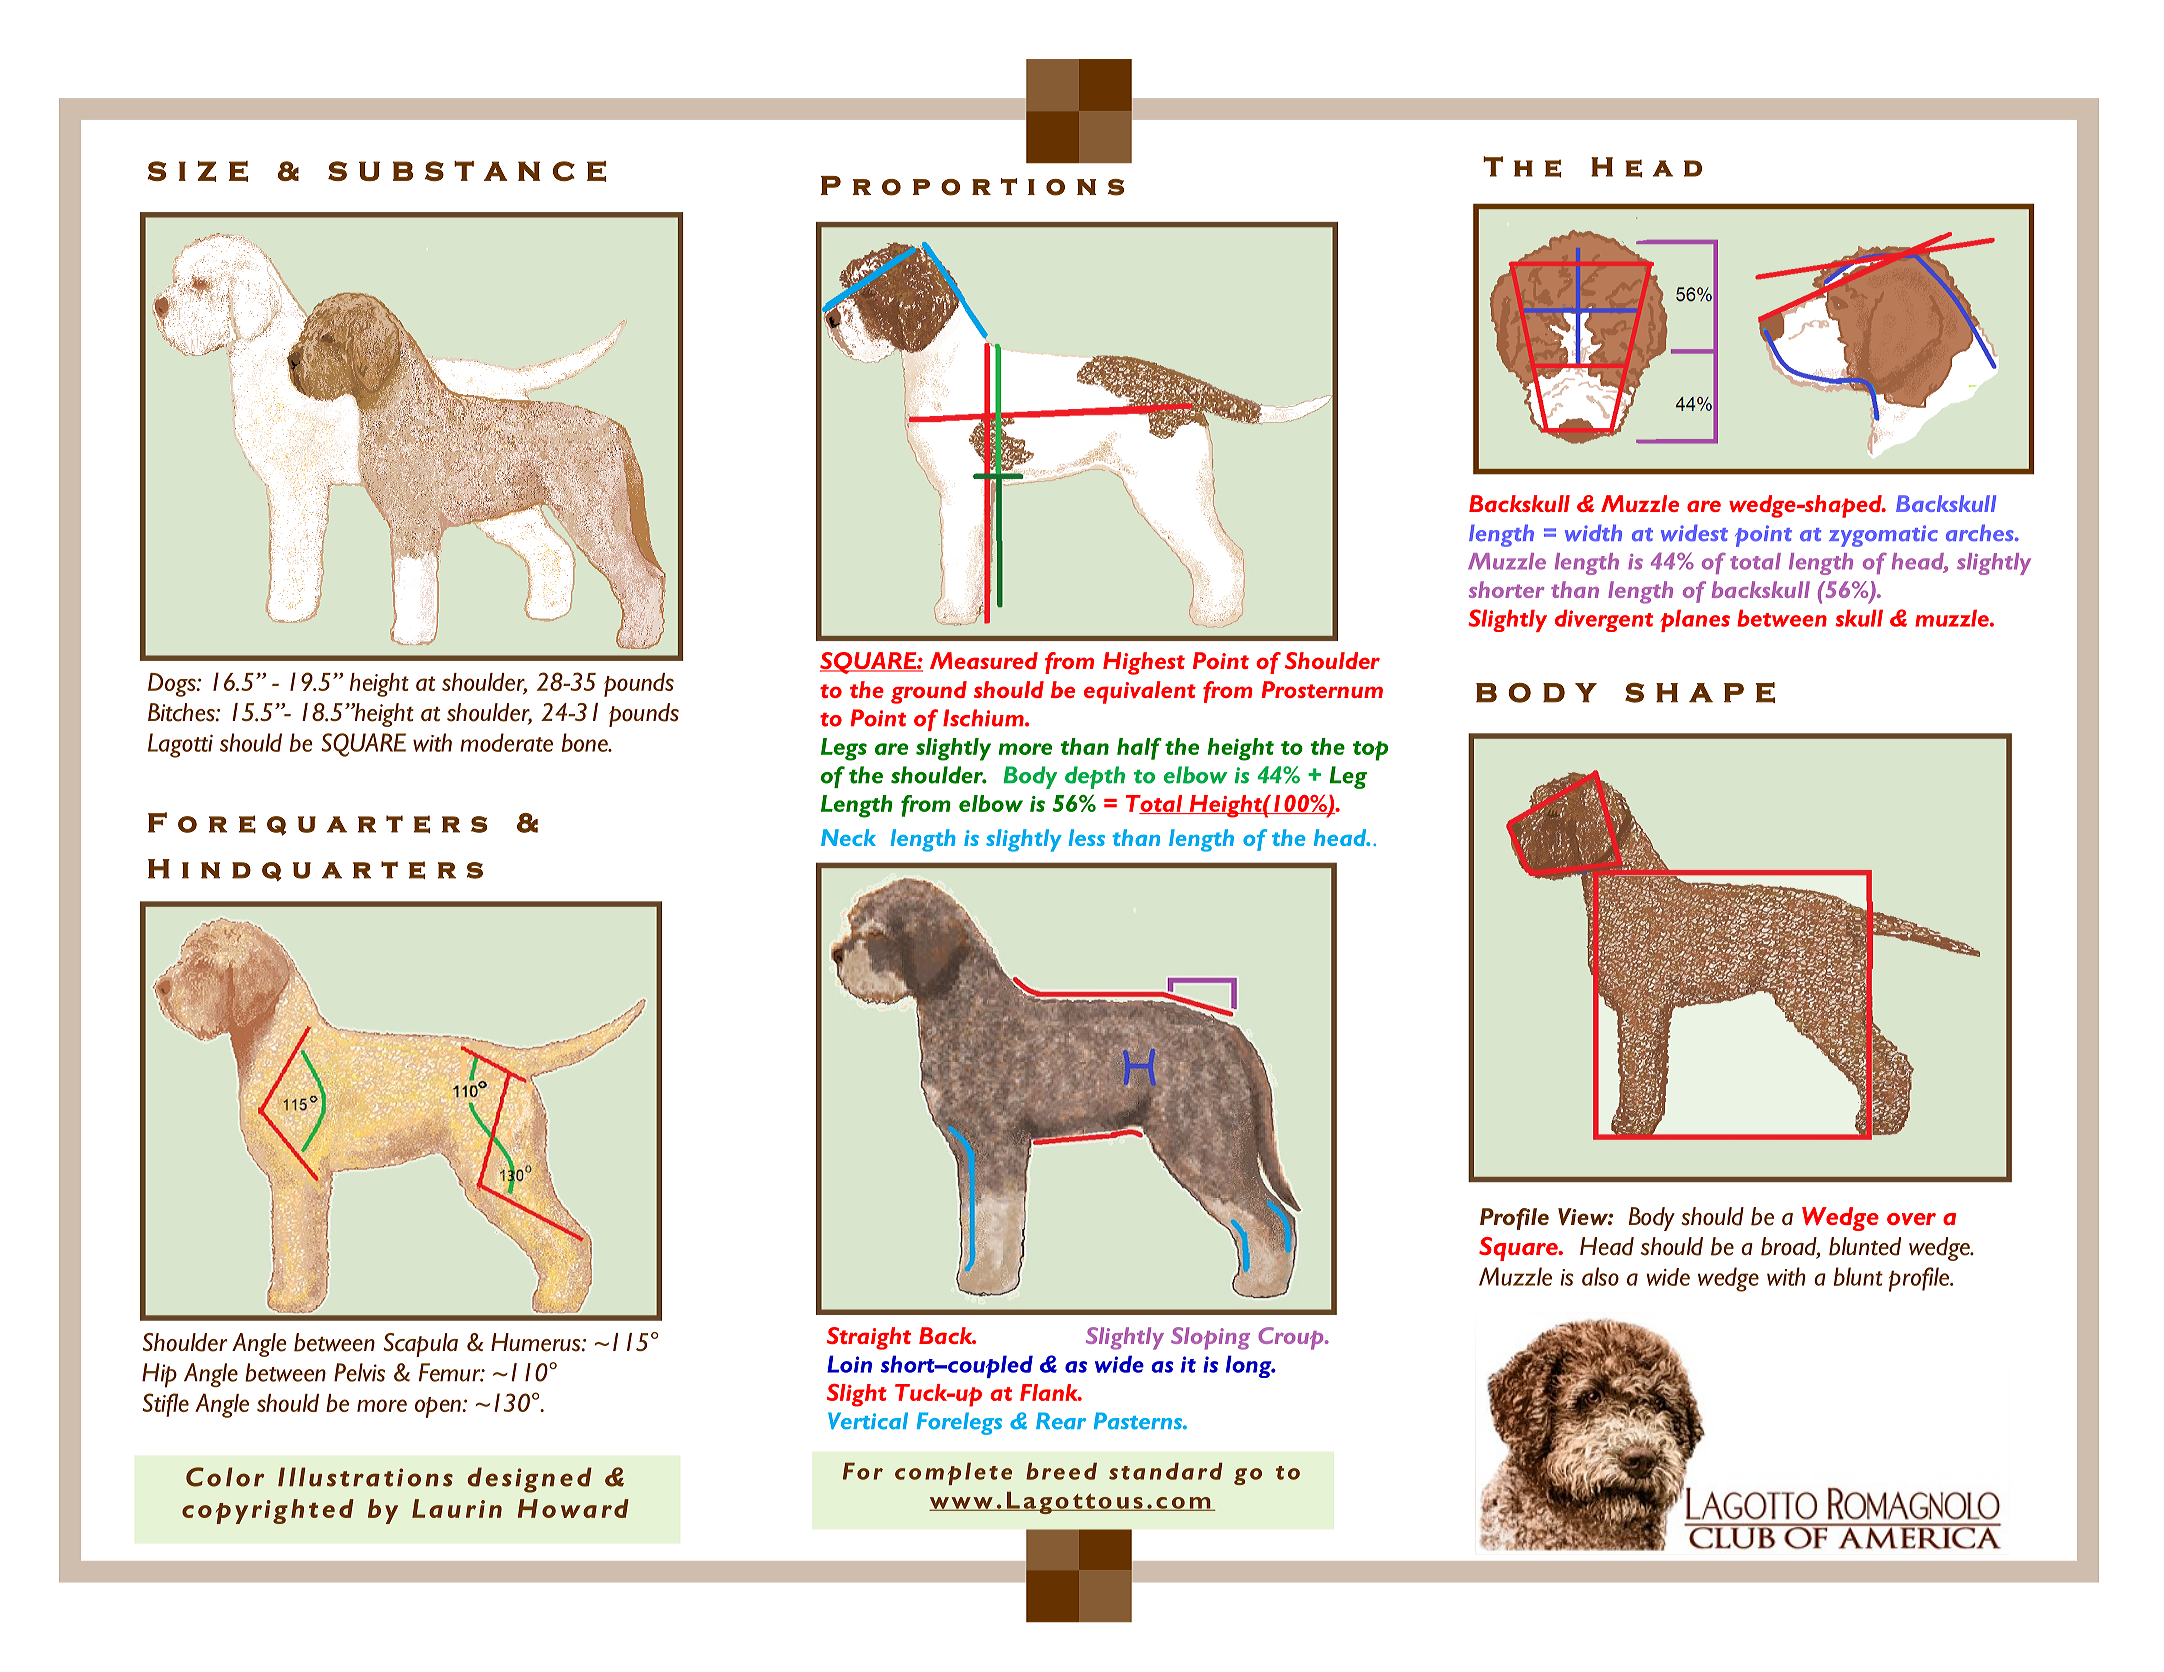 This screenshot has height=1672, width=2164. Describe the element at coordinates (1593, 532) in the screenshot. I see `width` at that location.
